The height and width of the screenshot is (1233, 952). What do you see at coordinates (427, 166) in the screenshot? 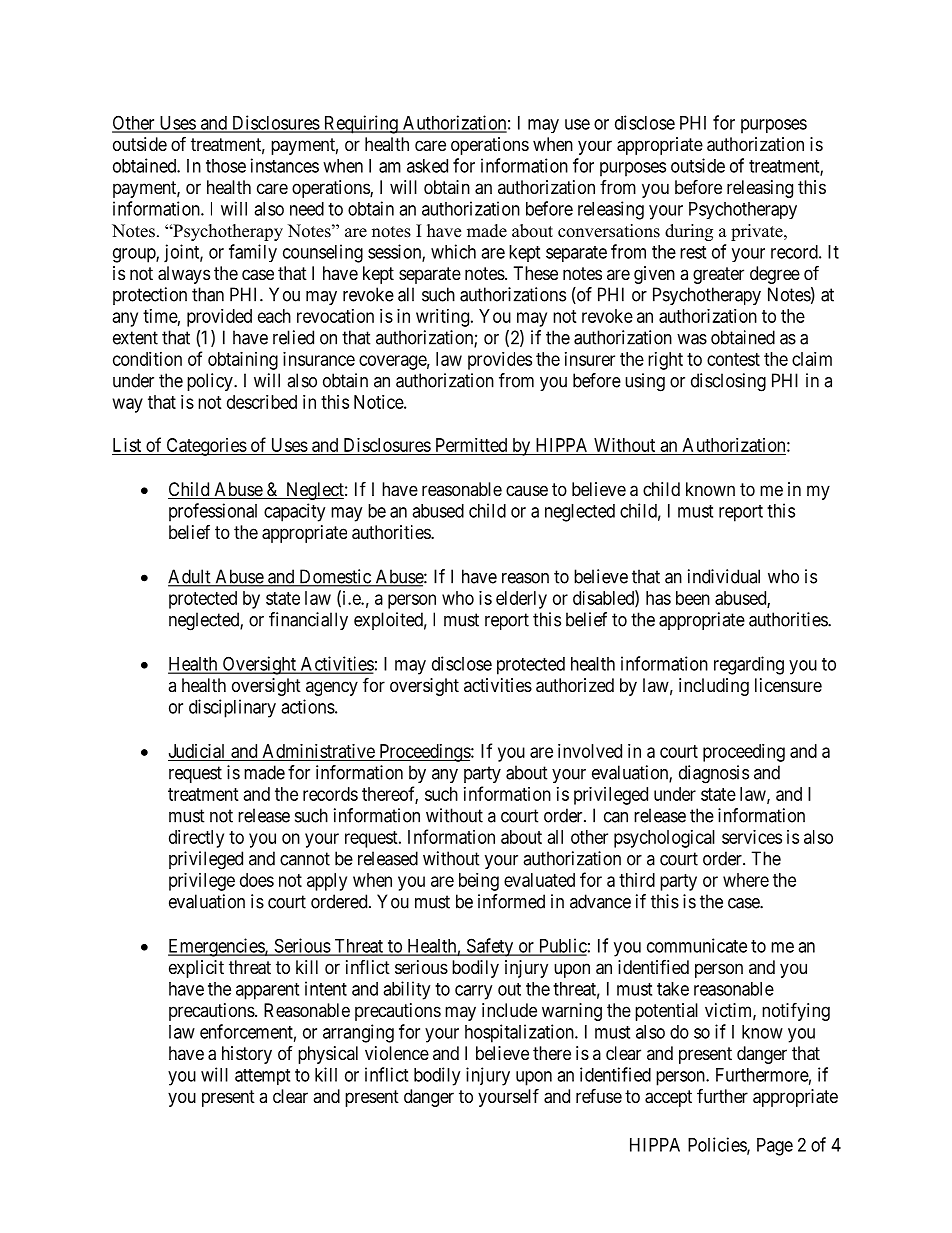
I see `asked` at bounding box center [427, 166].
